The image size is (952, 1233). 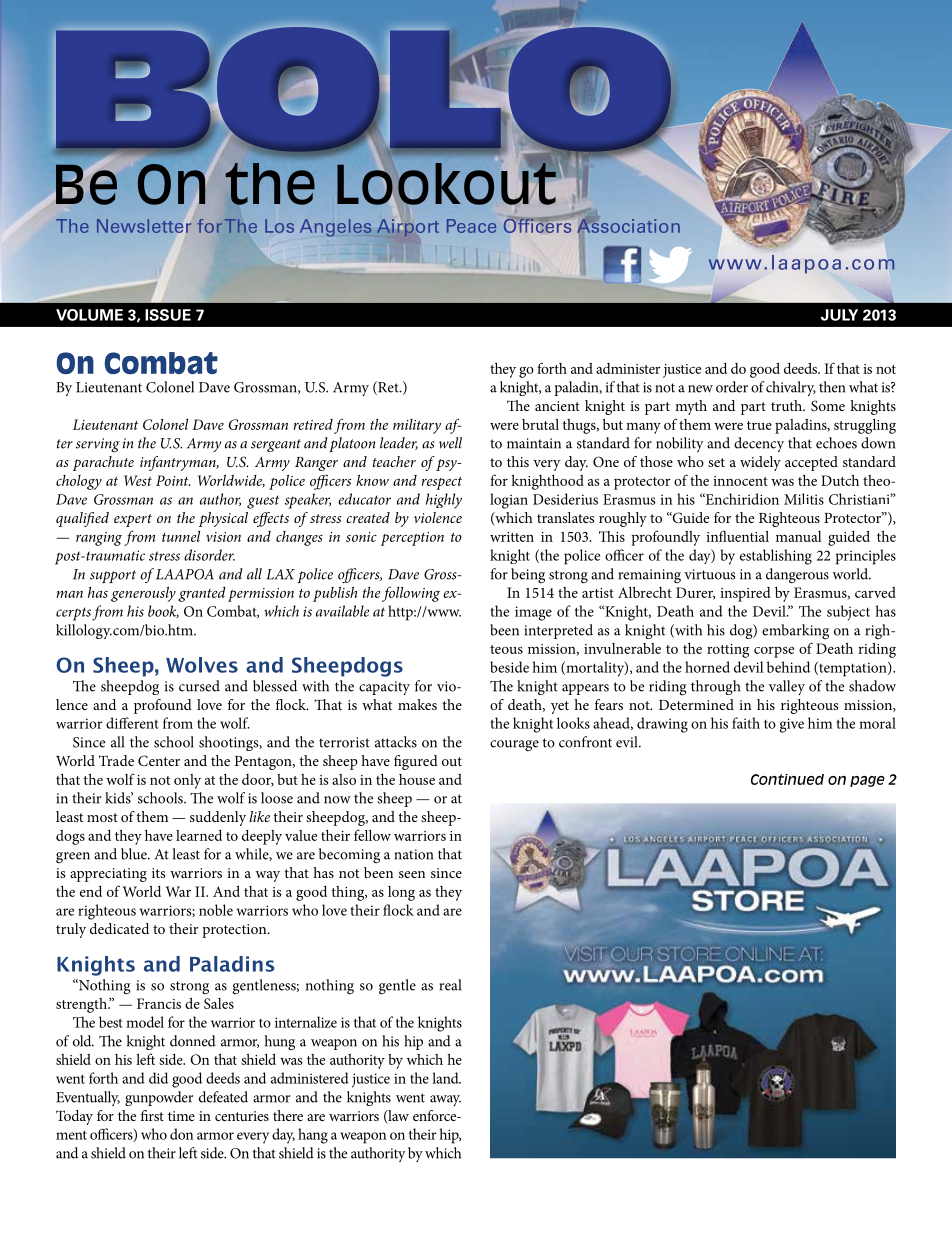 What do you see at coordinates (471, 226) in the screenshot?
I see `Peace` at bounding box center [471, 226].
